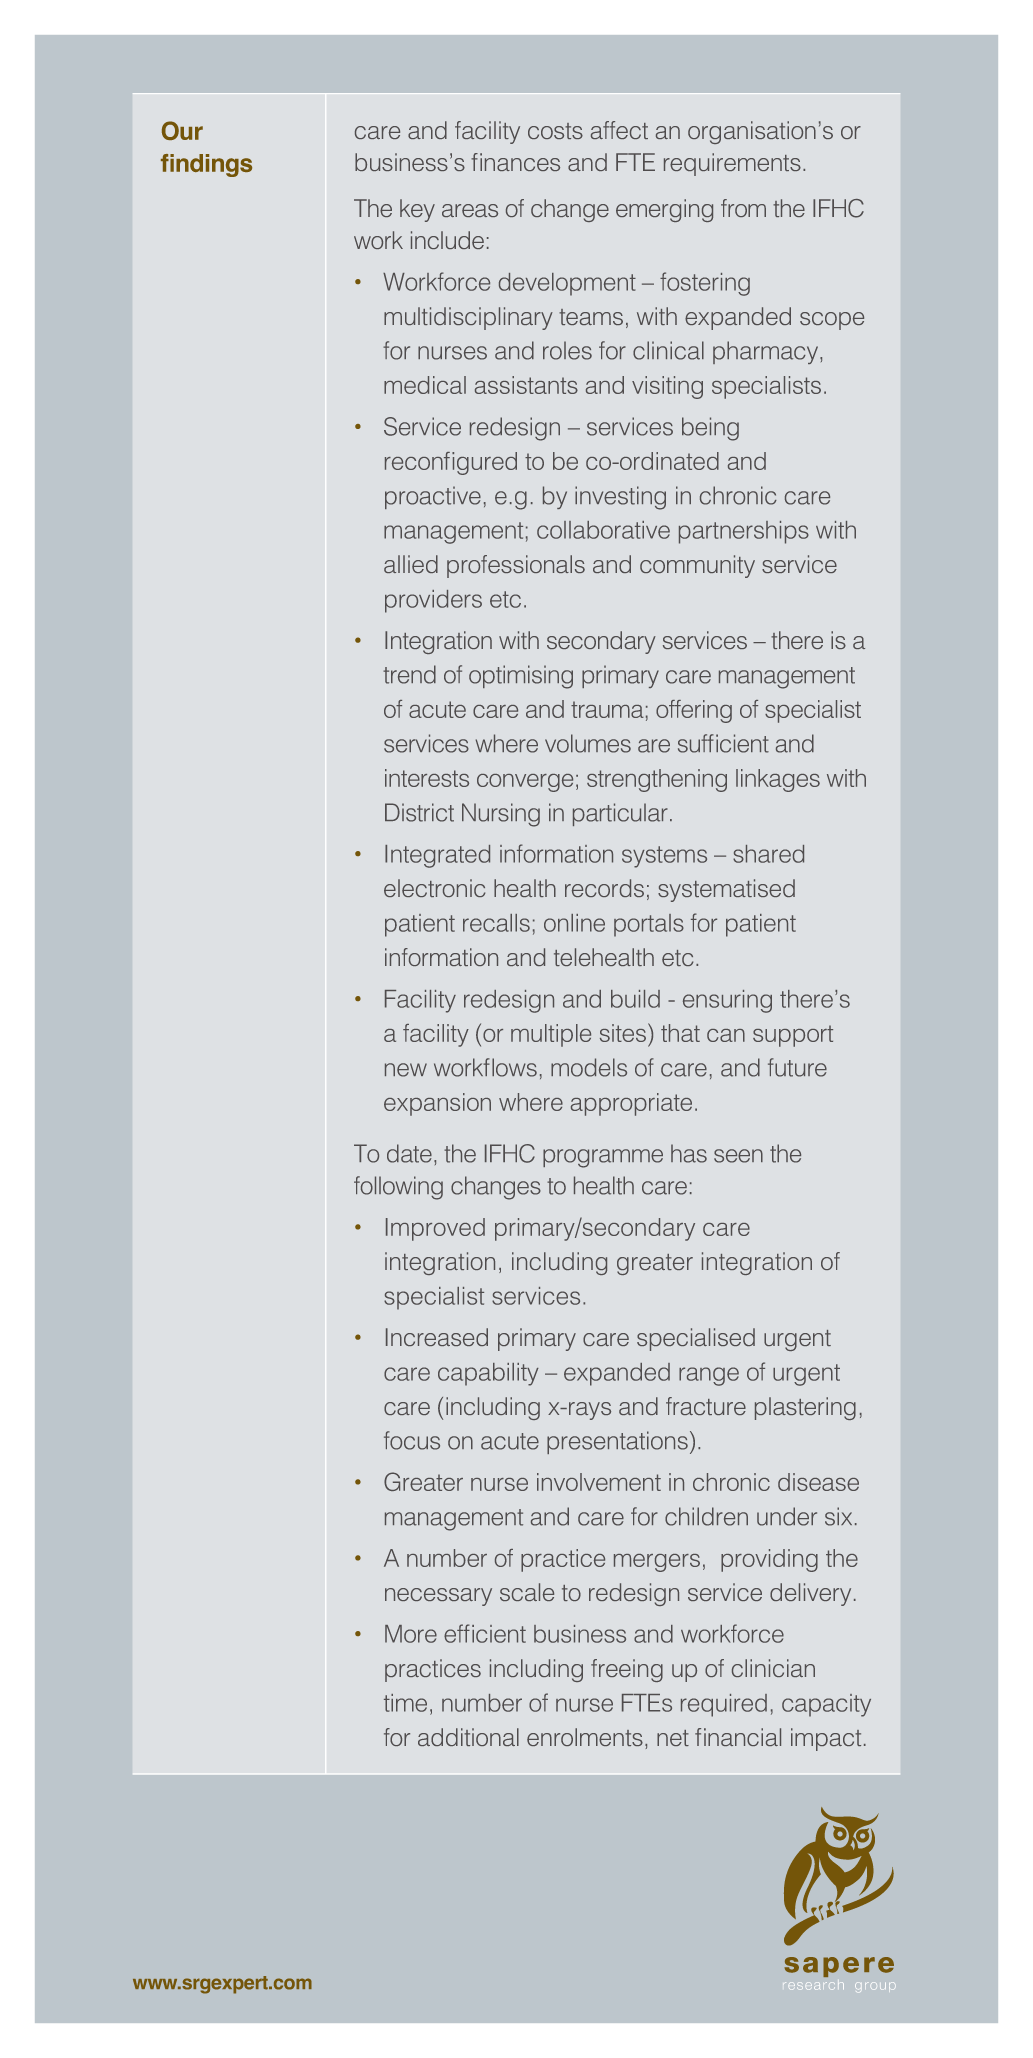  What do you see at coordinates (405, 1703) in the image?
I see `time` at bounding box center [405, 1703].
